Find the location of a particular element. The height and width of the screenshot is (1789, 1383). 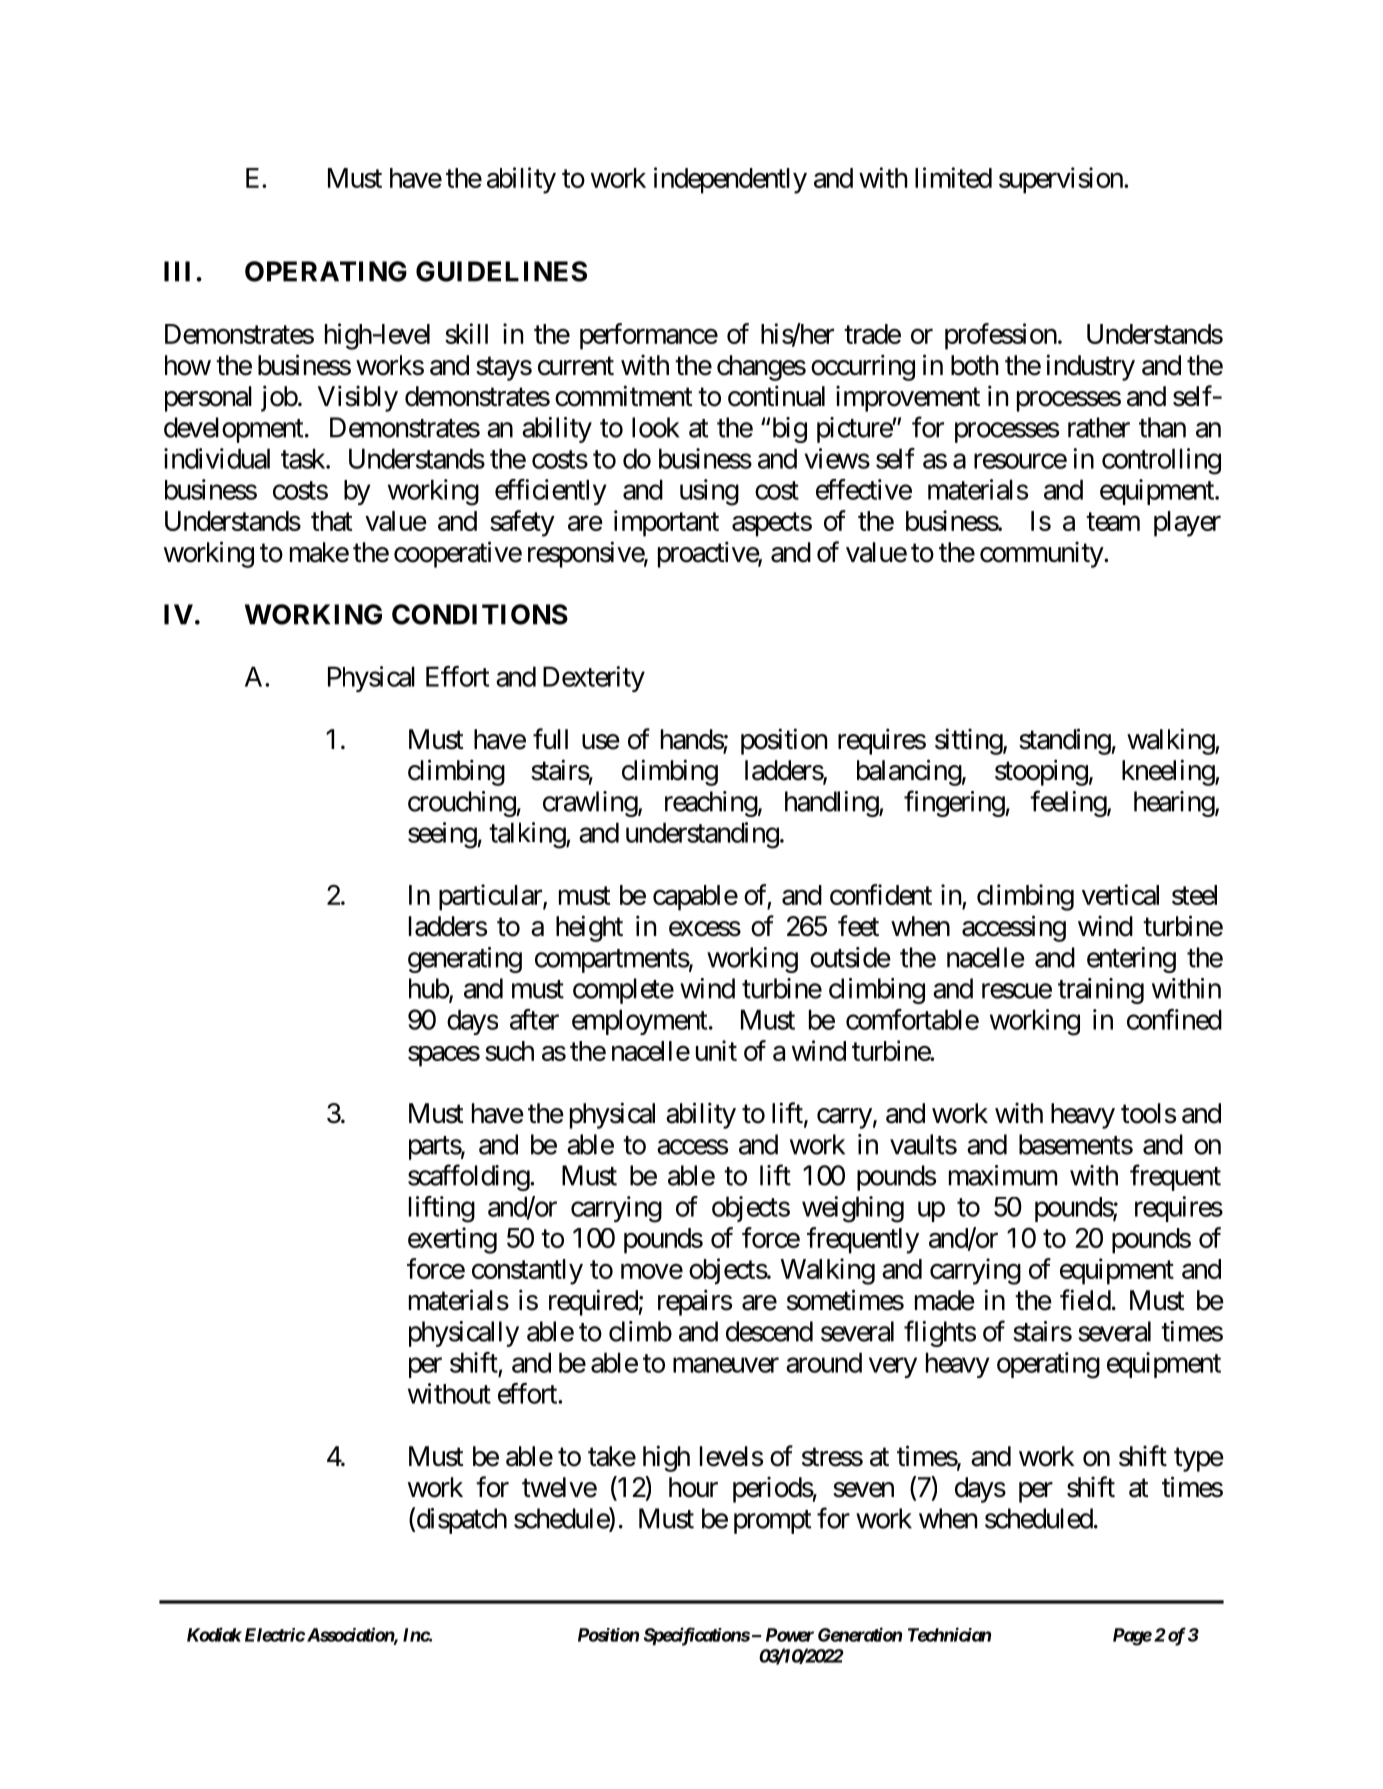

Power is located at coordinates (790, 1635).
